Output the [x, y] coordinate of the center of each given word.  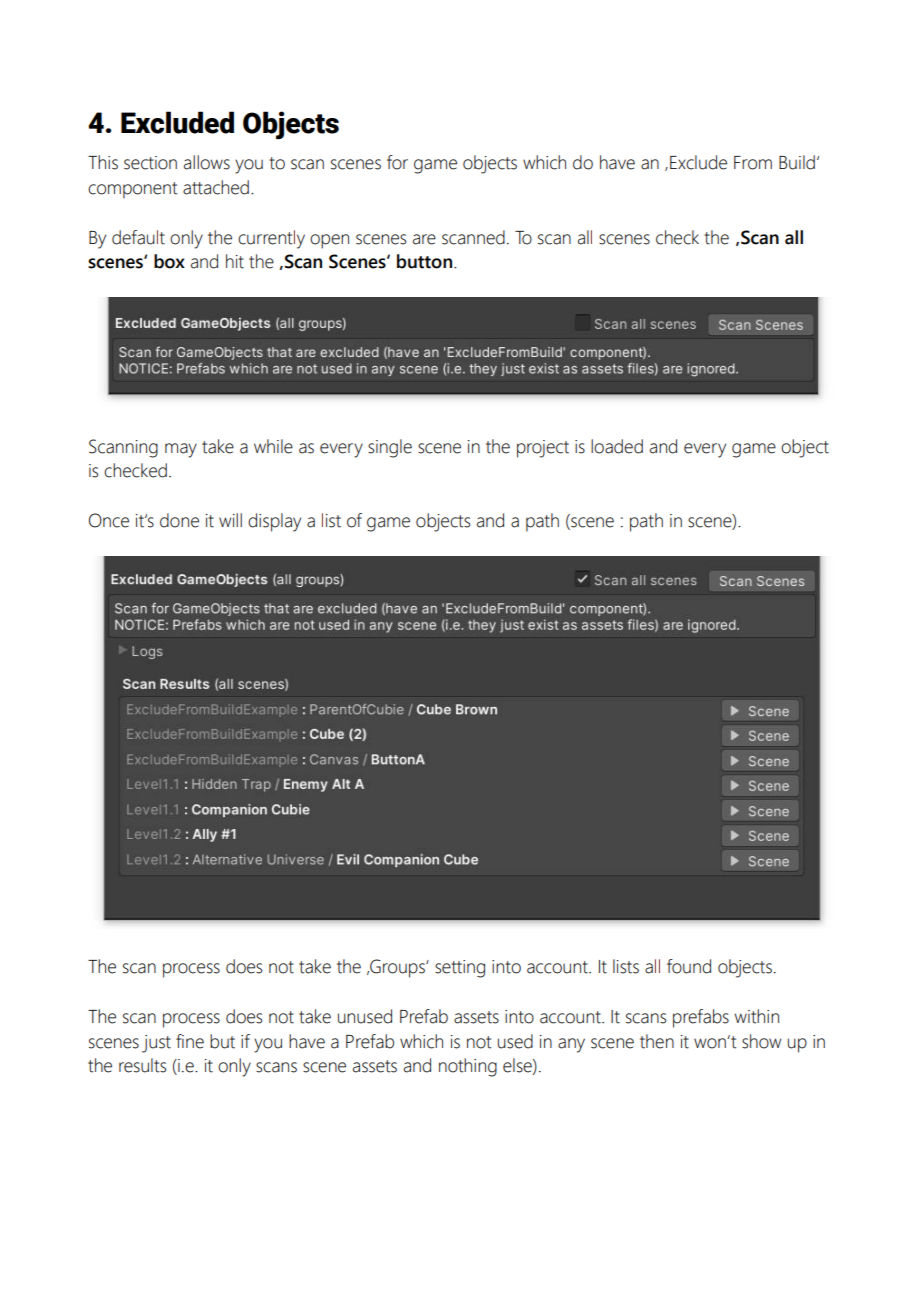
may [181, 450]
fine [190, 1041]
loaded [617, 446]
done [179, 520]
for [397, 162]
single [390, 448]
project [543, 449]
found [689, 966]
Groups [397, 968]
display [274, 522]
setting [460, 969]
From [753, 163]
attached [216, 187]
